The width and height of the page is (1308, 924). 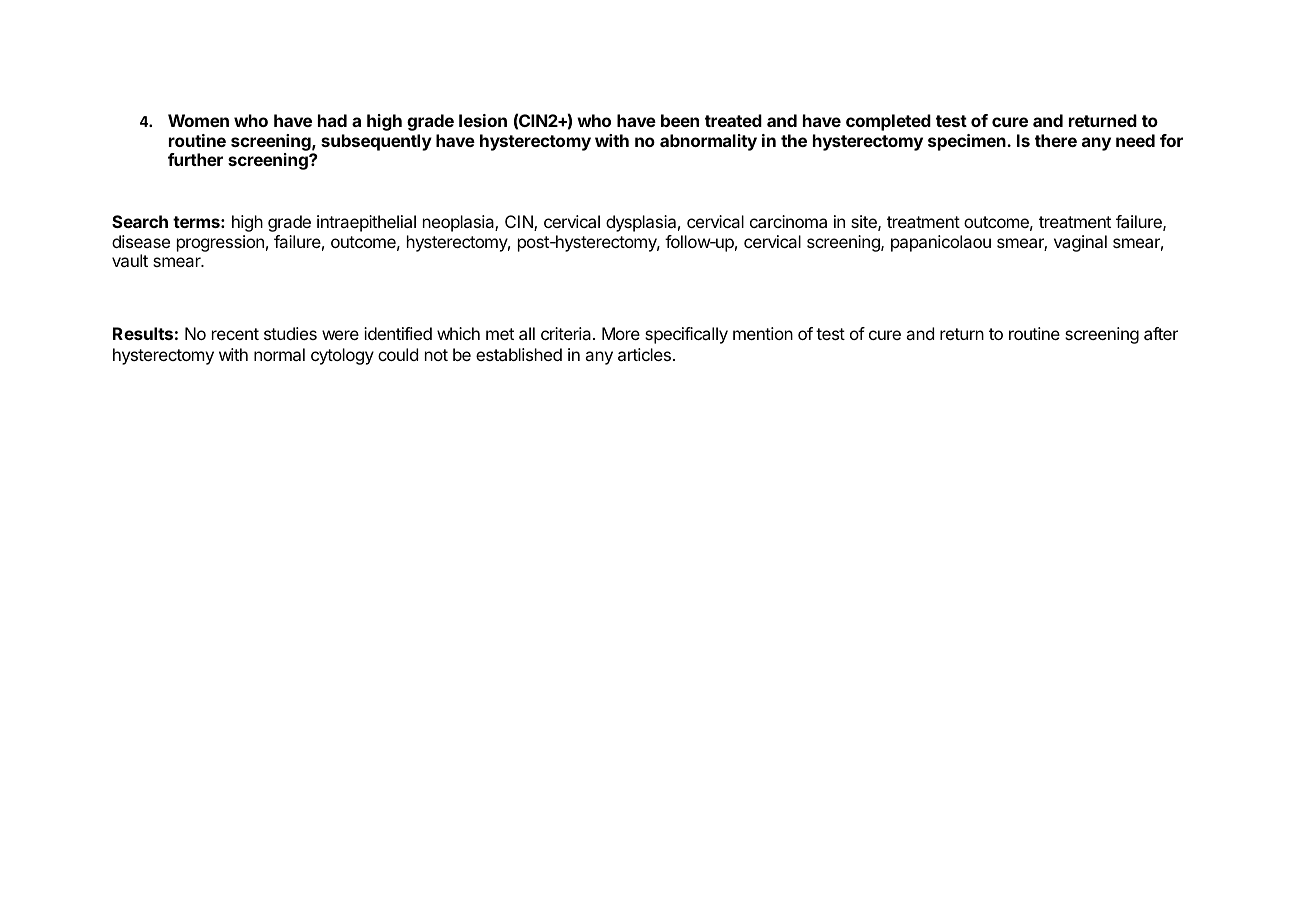 I want to click on there, so click(x=1056, y=140).
